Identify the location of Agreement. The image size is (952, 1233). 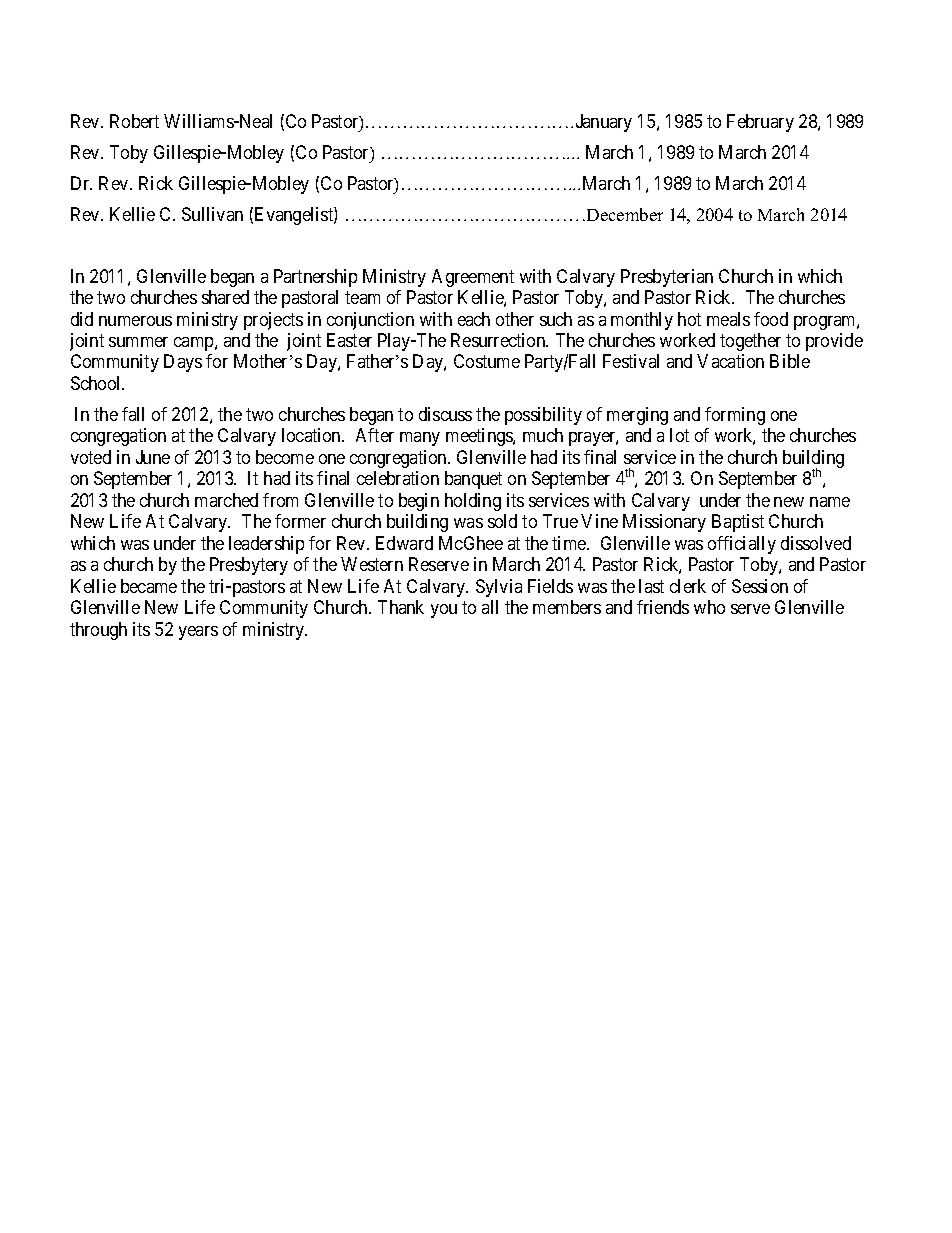
(473, 278).
